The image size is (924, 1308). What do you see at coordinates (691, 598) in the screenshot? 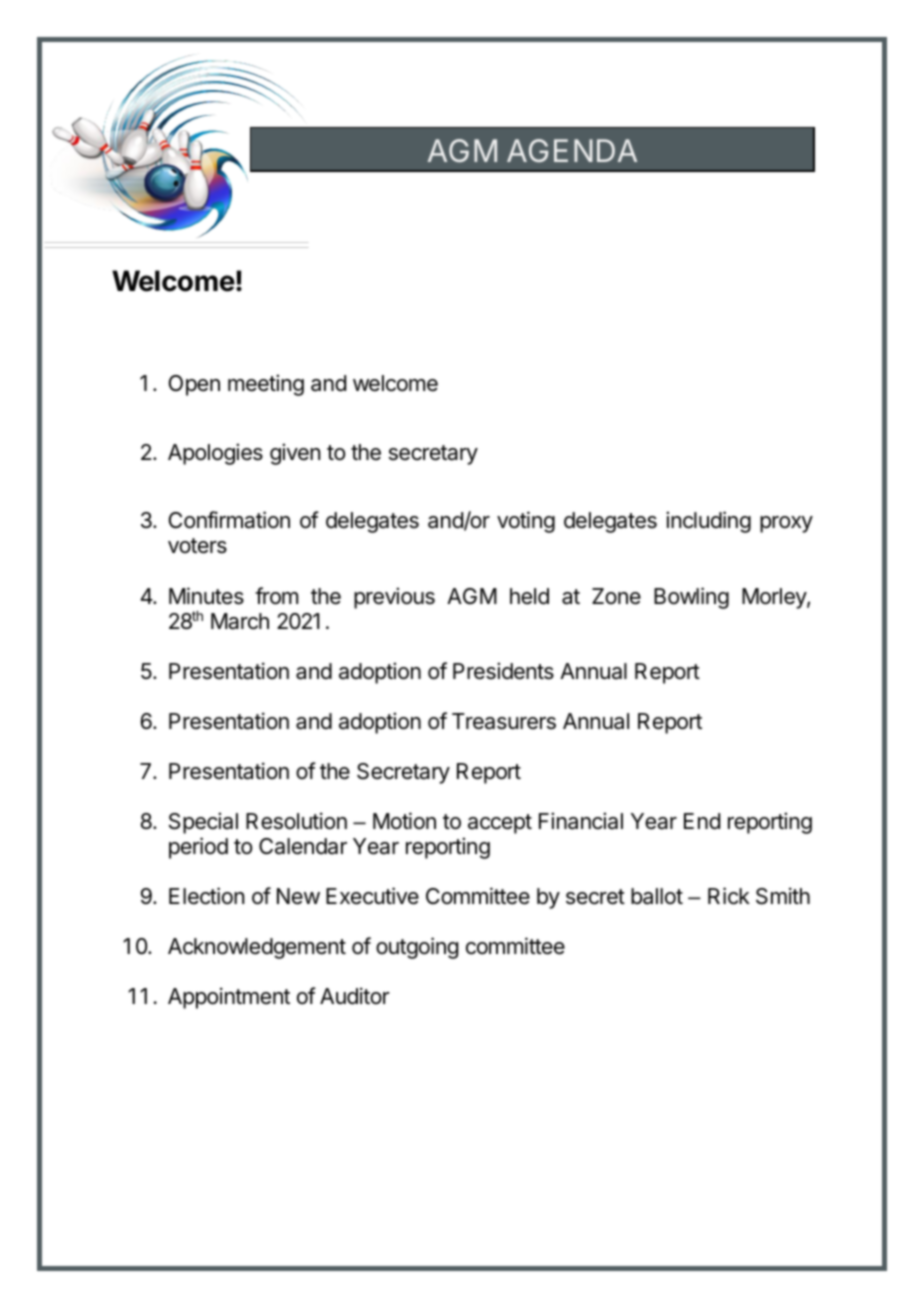
I see `Bowling` at bounding box center [691, 598].
